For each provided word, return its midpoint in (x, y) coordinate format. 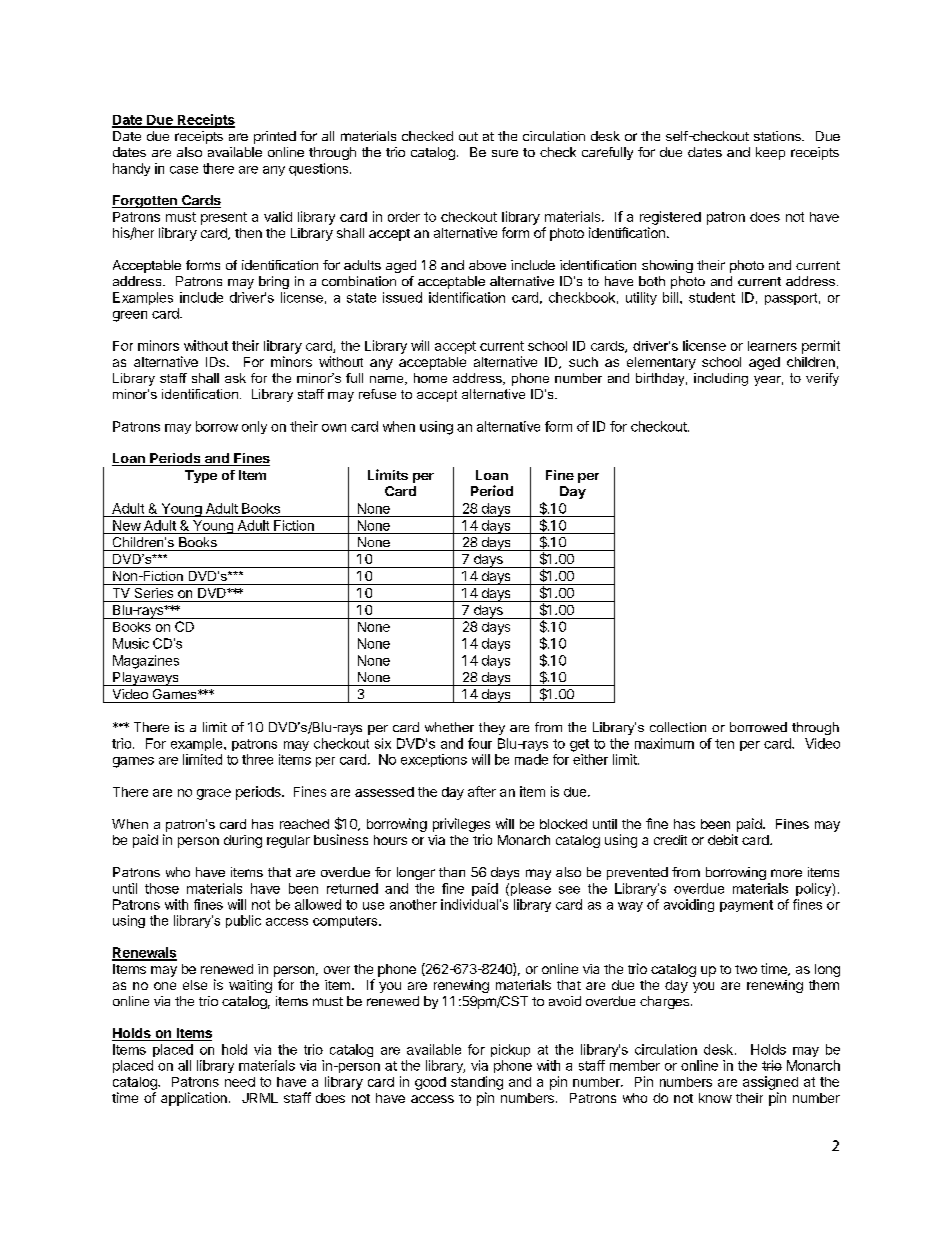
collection (678, 727)
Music (131, 643)
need (240, 1082)
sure (505, 153)
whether (449, 727)
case (184, 170)
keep (770, 153)
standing (477, 1083)
